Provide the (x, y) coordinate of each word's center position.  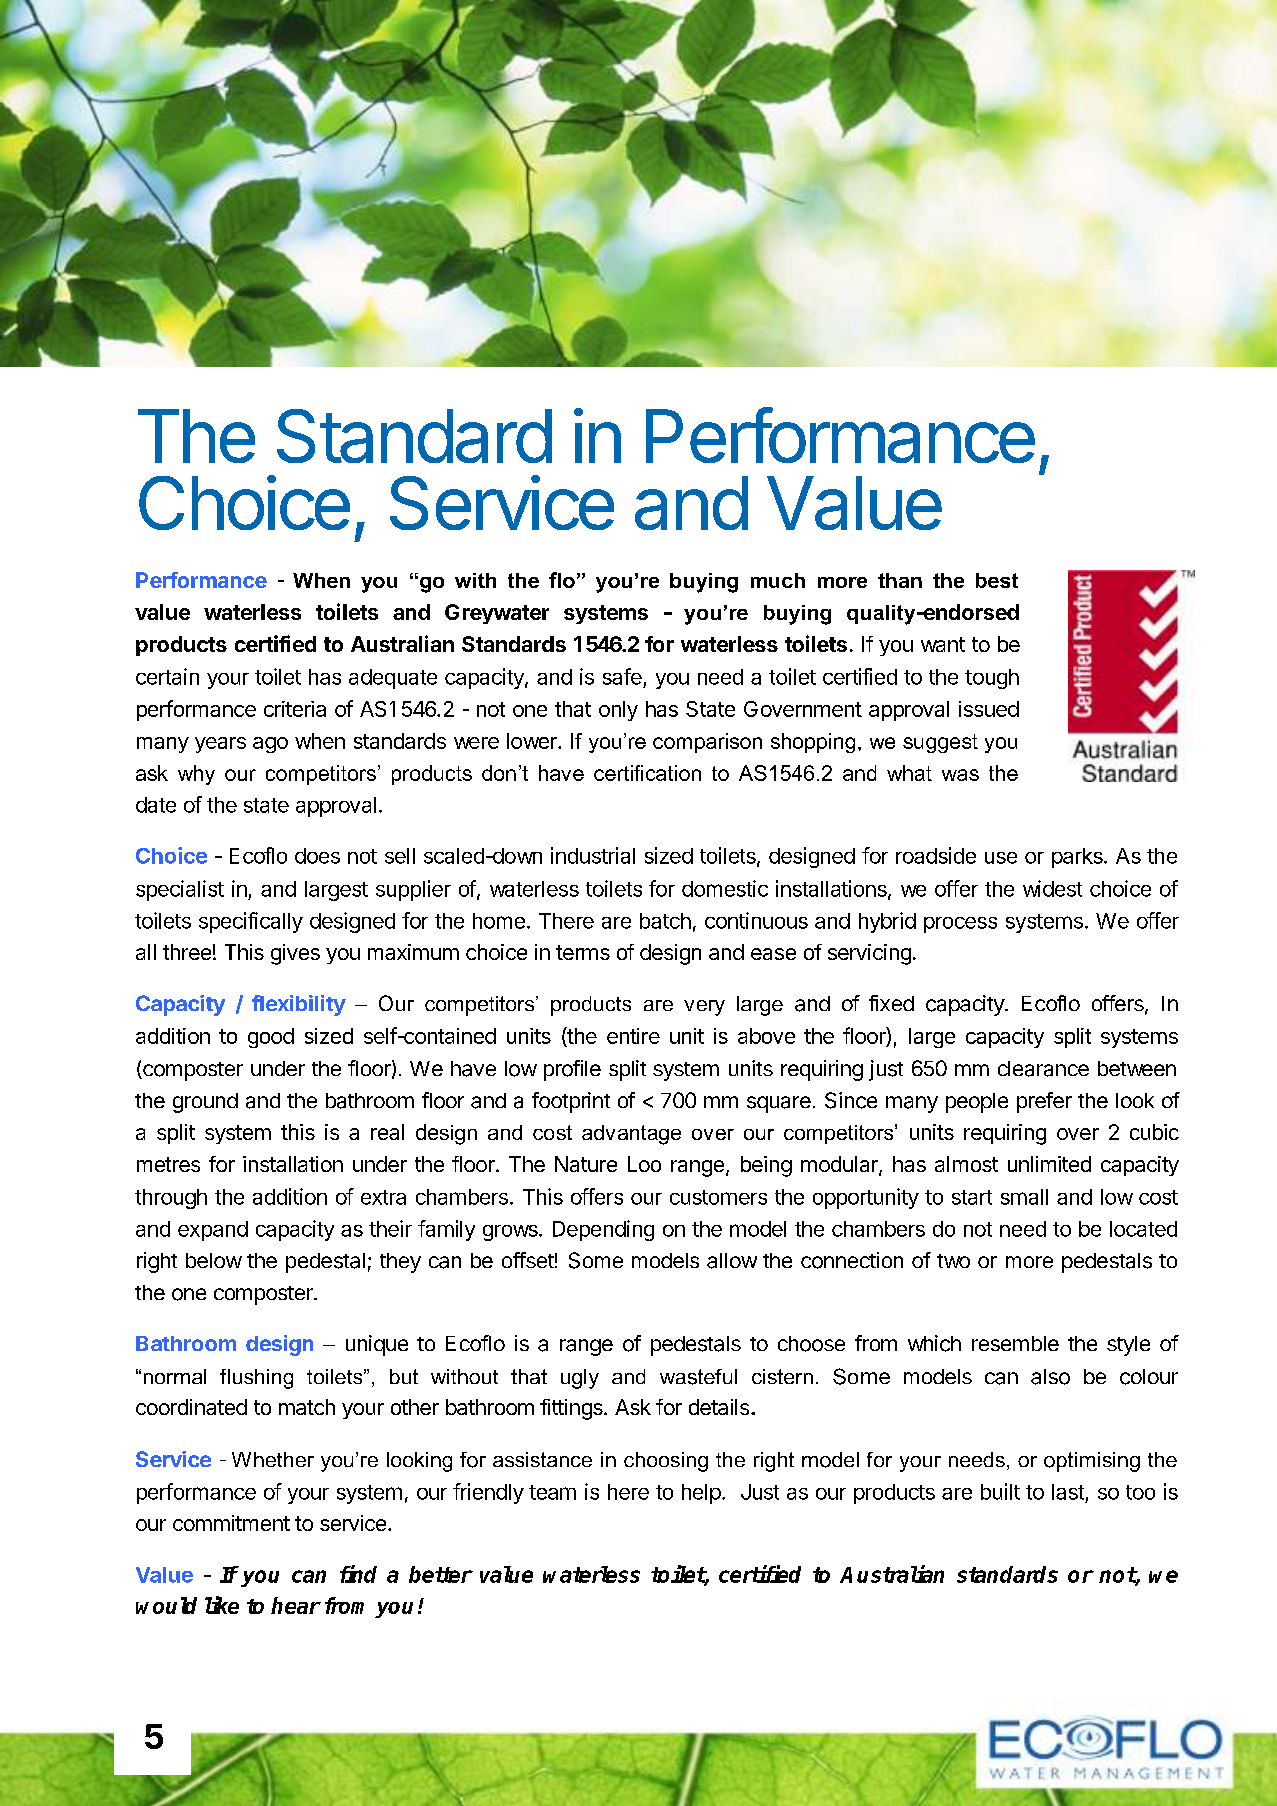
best (997, 580)
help (701, 1494)
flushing (256, 1379)
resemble (1015, 1343)
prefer (1044, 1102)
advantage (631, 1135)
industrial (593, 855)
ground (205, 1103)
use (1001, 858)
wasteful (698, 1377)
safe (622, 676)
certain (167, 676)
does (317, 856)
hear (296, 1605)
